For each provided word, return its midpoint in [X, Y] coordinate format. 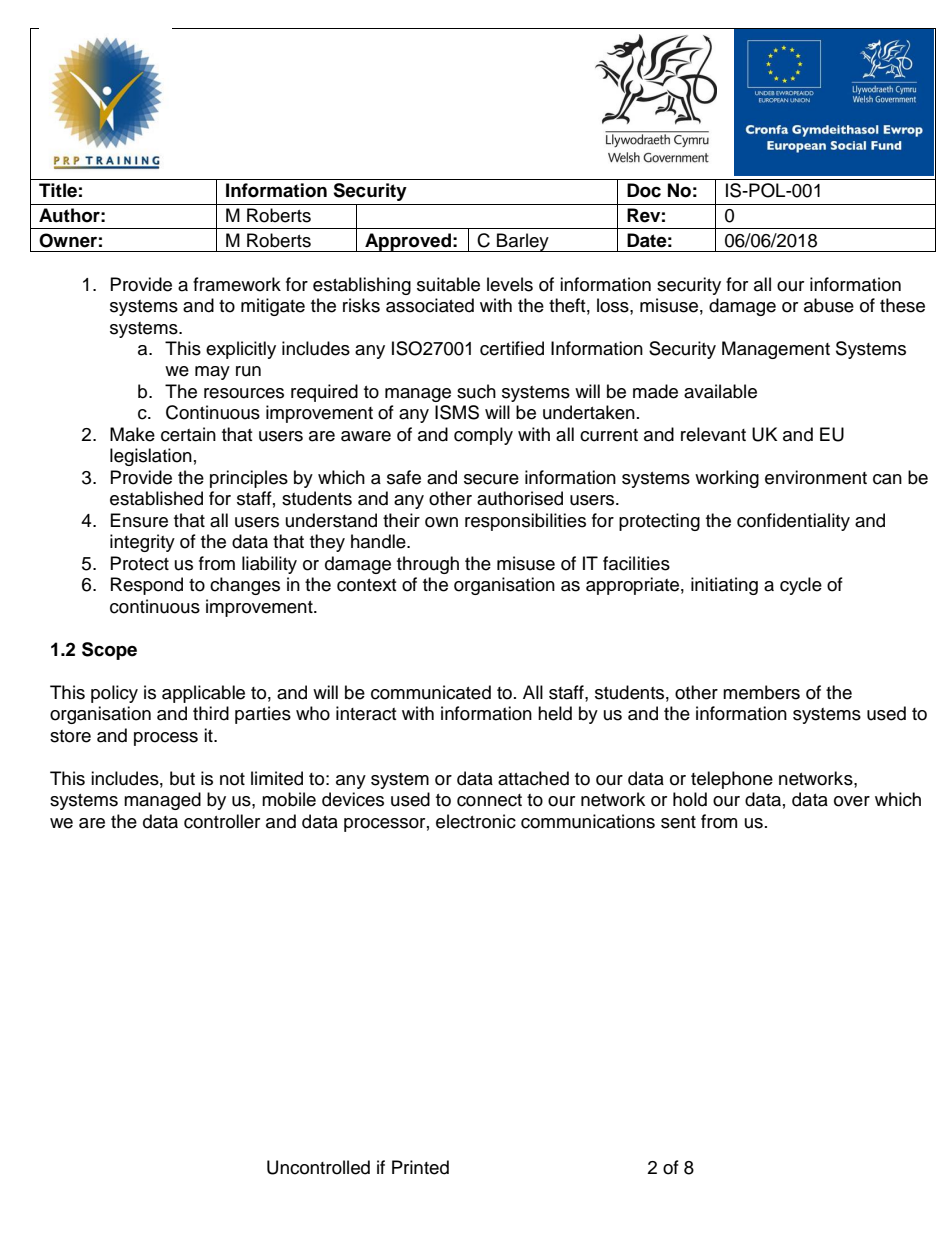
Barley [523, 242]
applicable [203, 694]
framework [237, 284]
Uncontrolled [318, 1167]
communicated [431, 692]
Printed [420, 1167]
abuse [829, 305]
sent [678, 822]
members [761, 692]
